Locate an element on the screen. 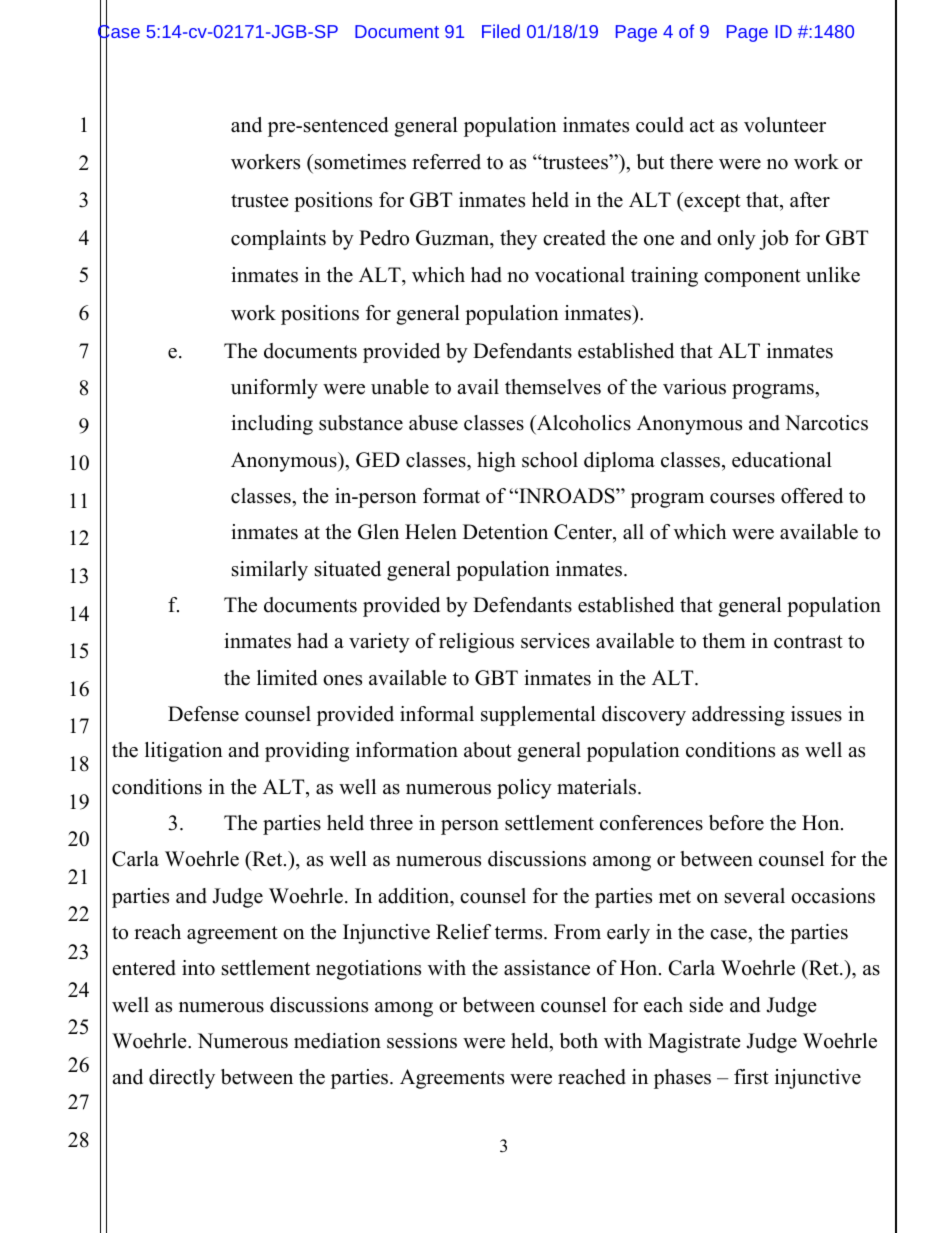 The height and width of the screenshot is (1233, 952). volunteer is located at coordinates (785, 125).
